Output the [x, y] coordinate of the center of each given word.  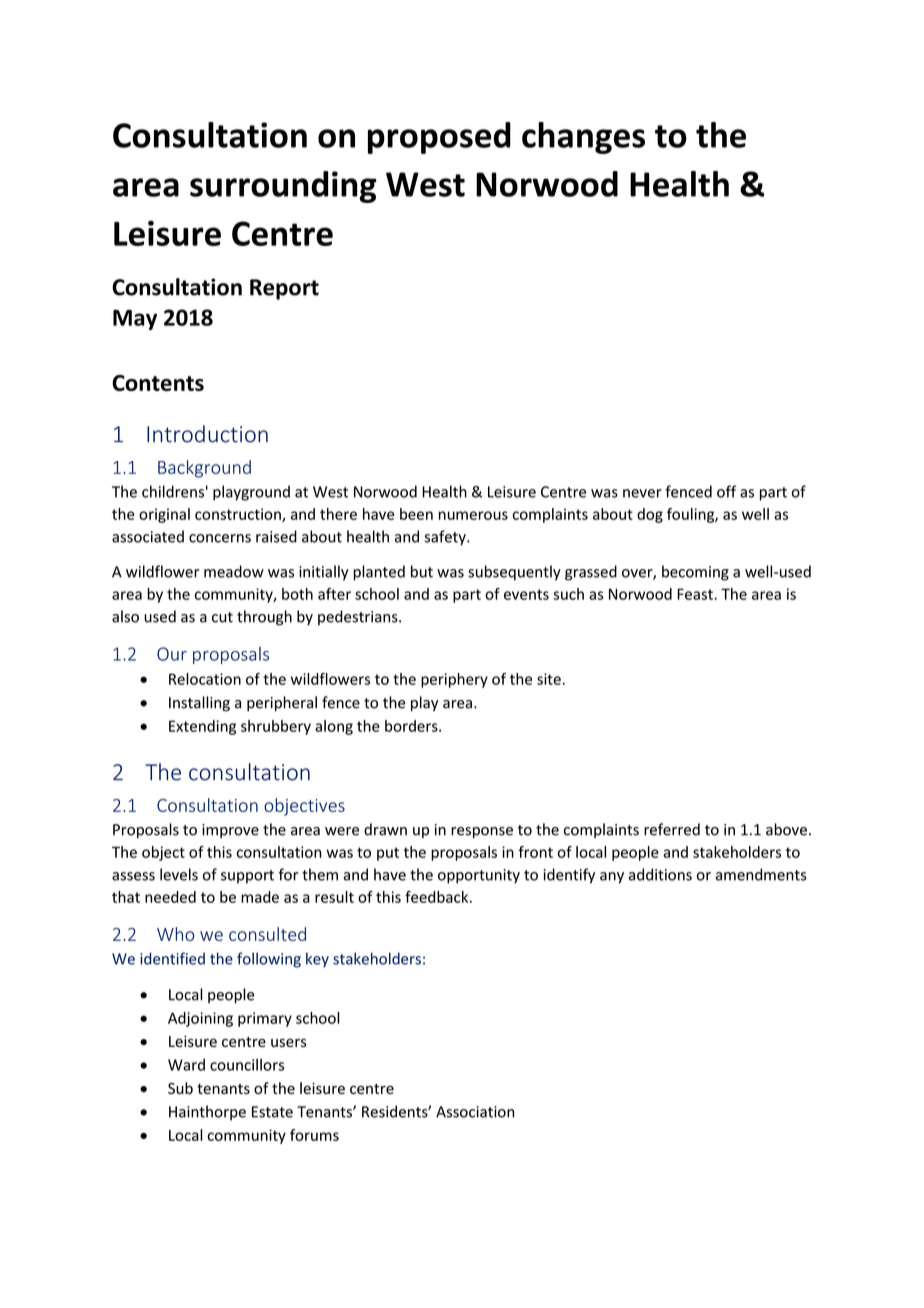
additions [660, 874]
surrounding [283, 187]
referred [672, 829]
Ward [186, 1065]
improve [230, 831]
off [726, 491]
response [482, 832]
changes [583, 138]
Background [204, 469]
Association [475, 1112]
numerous [473, 515]
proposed [439, 138]
